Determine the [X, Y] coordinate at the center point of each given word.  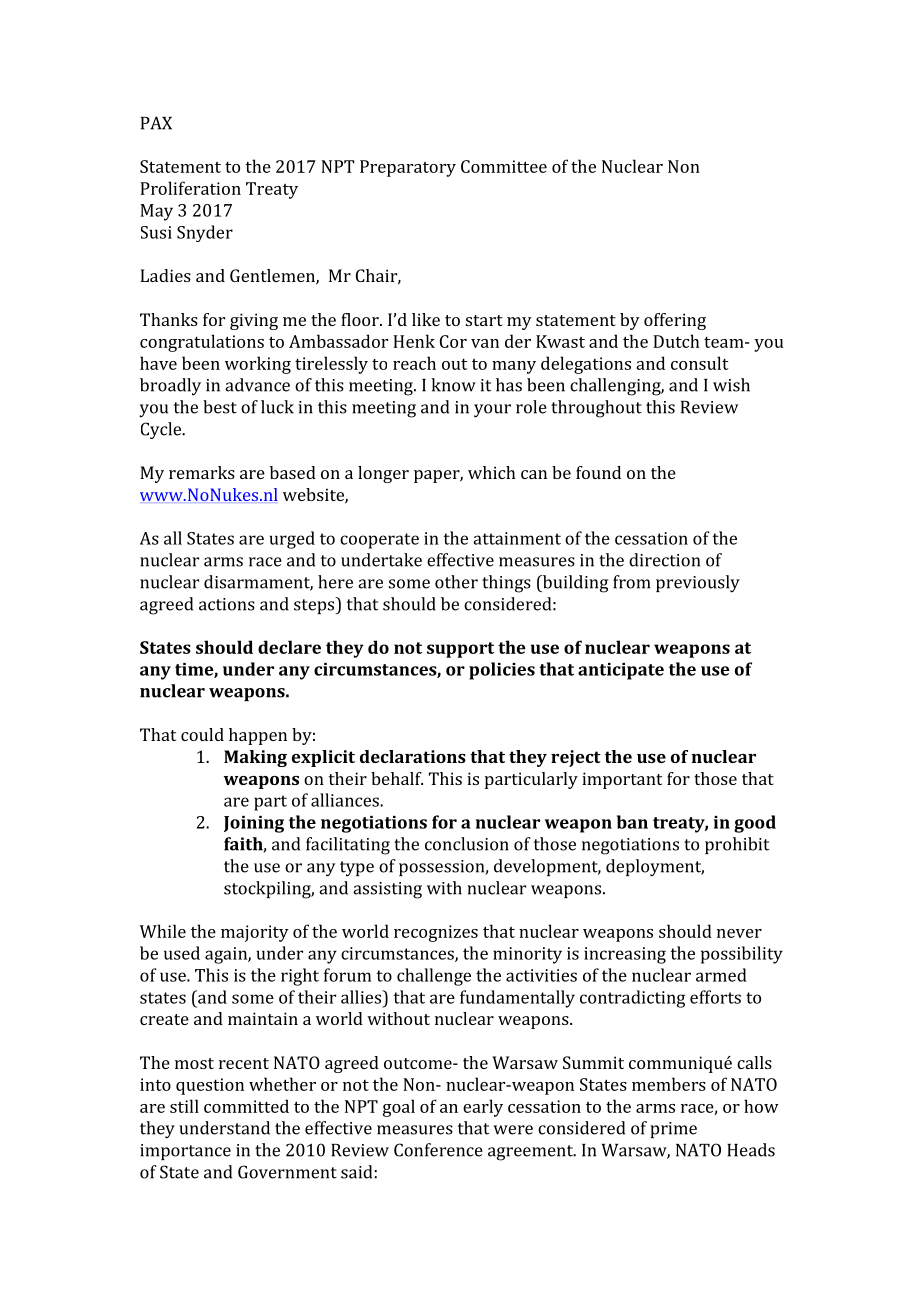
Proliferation [190, 188]
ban [632, 822]
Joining [254, 824]
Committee [504, 166]
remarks [202, 472]
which [492, 472]
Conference [438, 1150]
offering [675, 321]
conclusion [467, 844]
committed [246, 1106]
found [598, 472]
